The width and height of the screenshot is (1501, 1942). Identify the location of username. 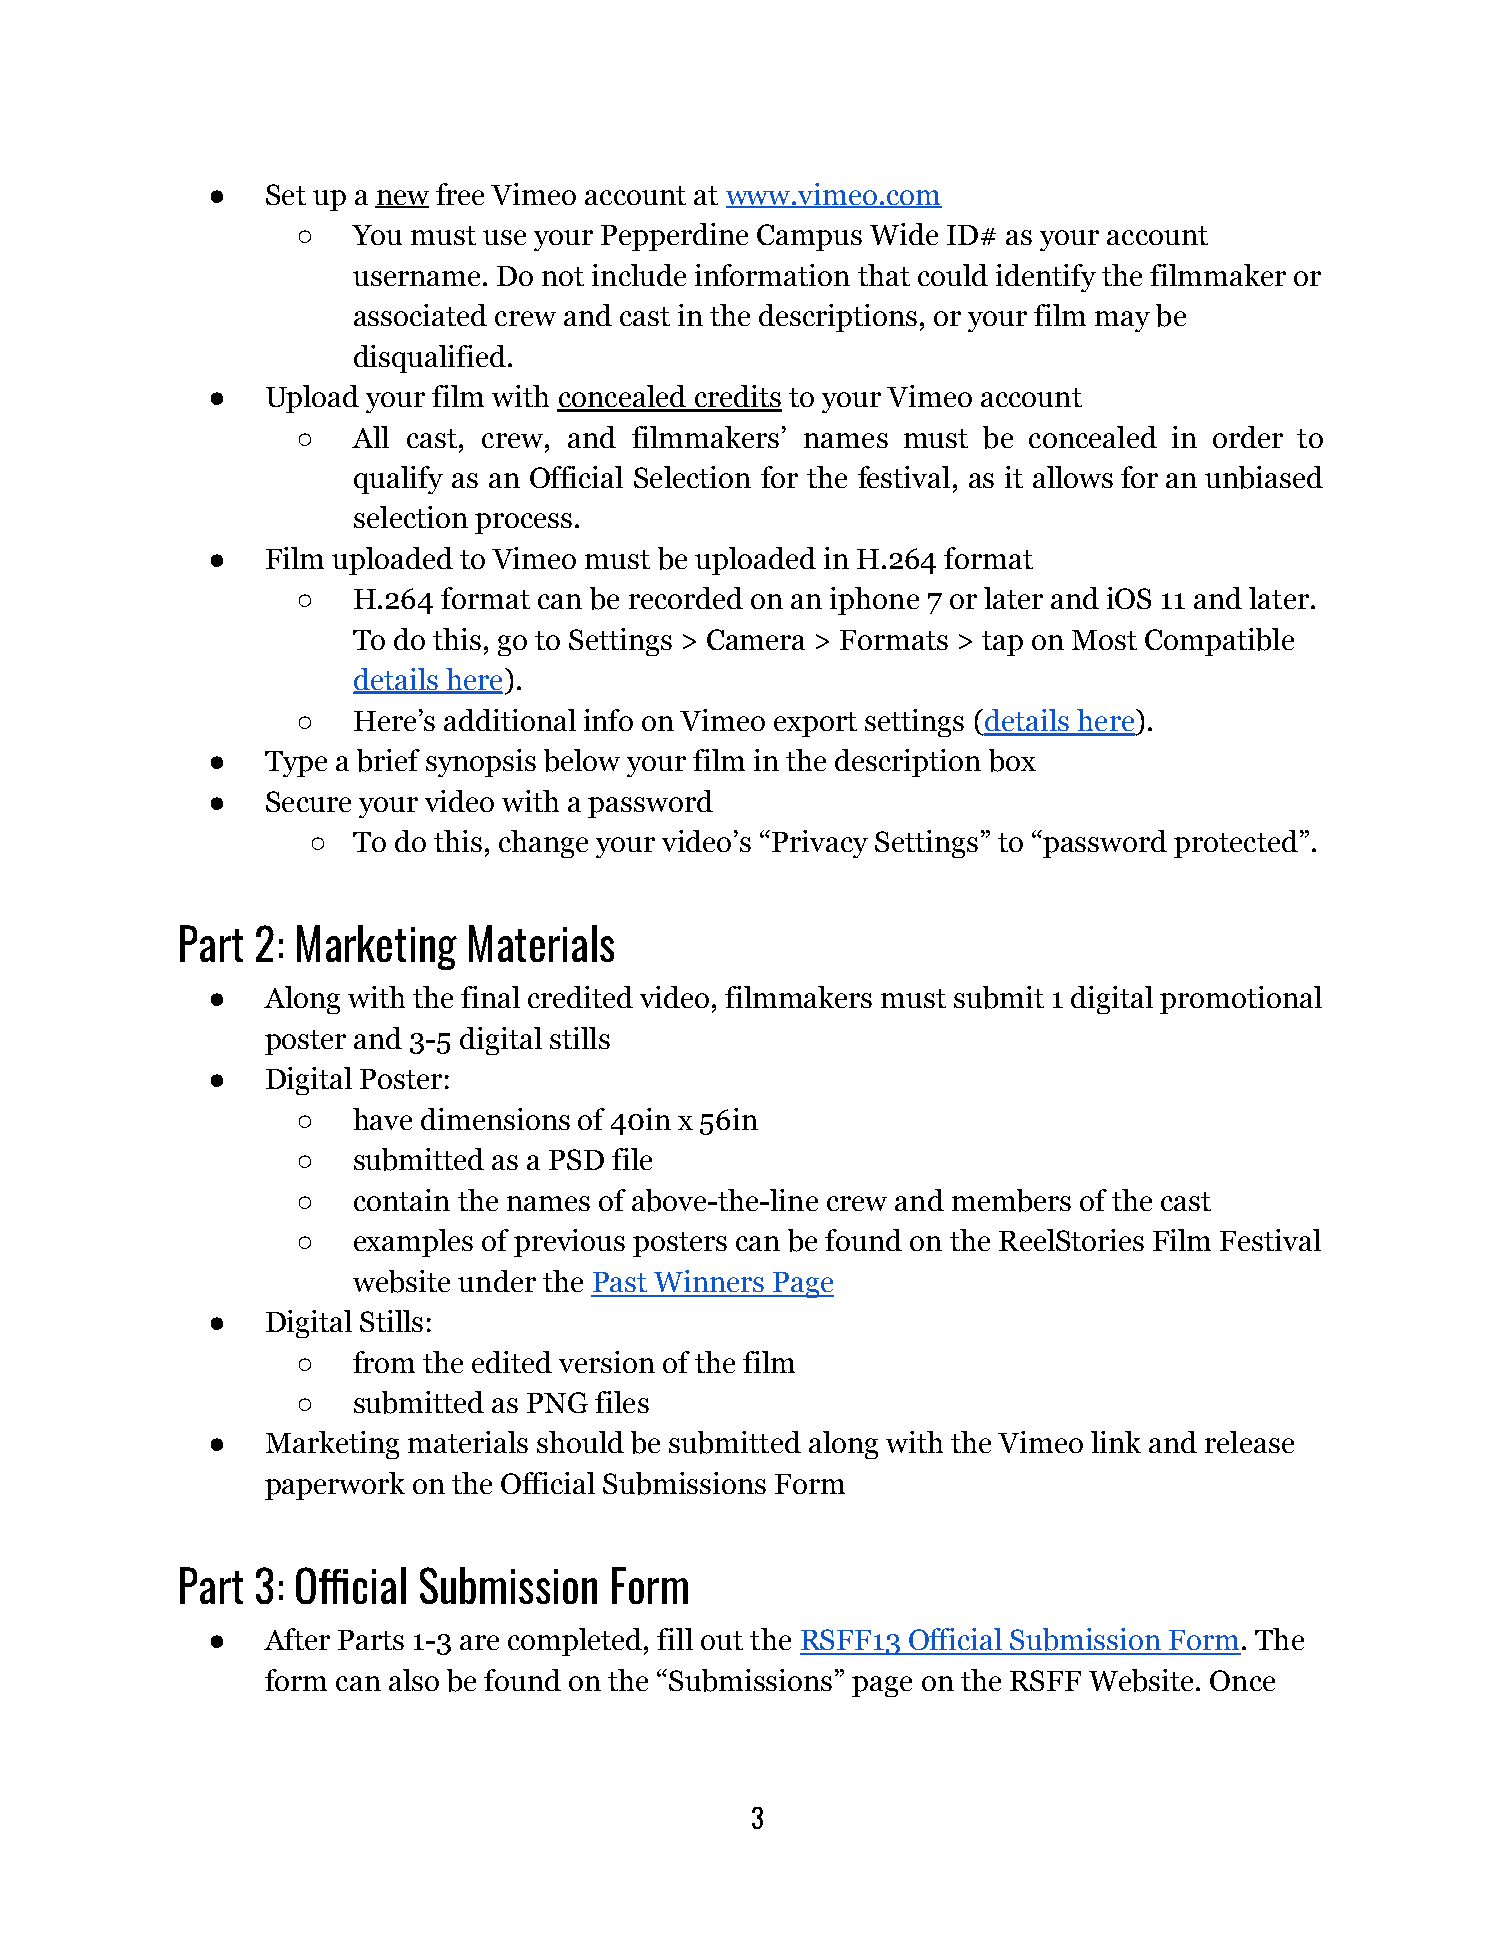
(416, 278).
